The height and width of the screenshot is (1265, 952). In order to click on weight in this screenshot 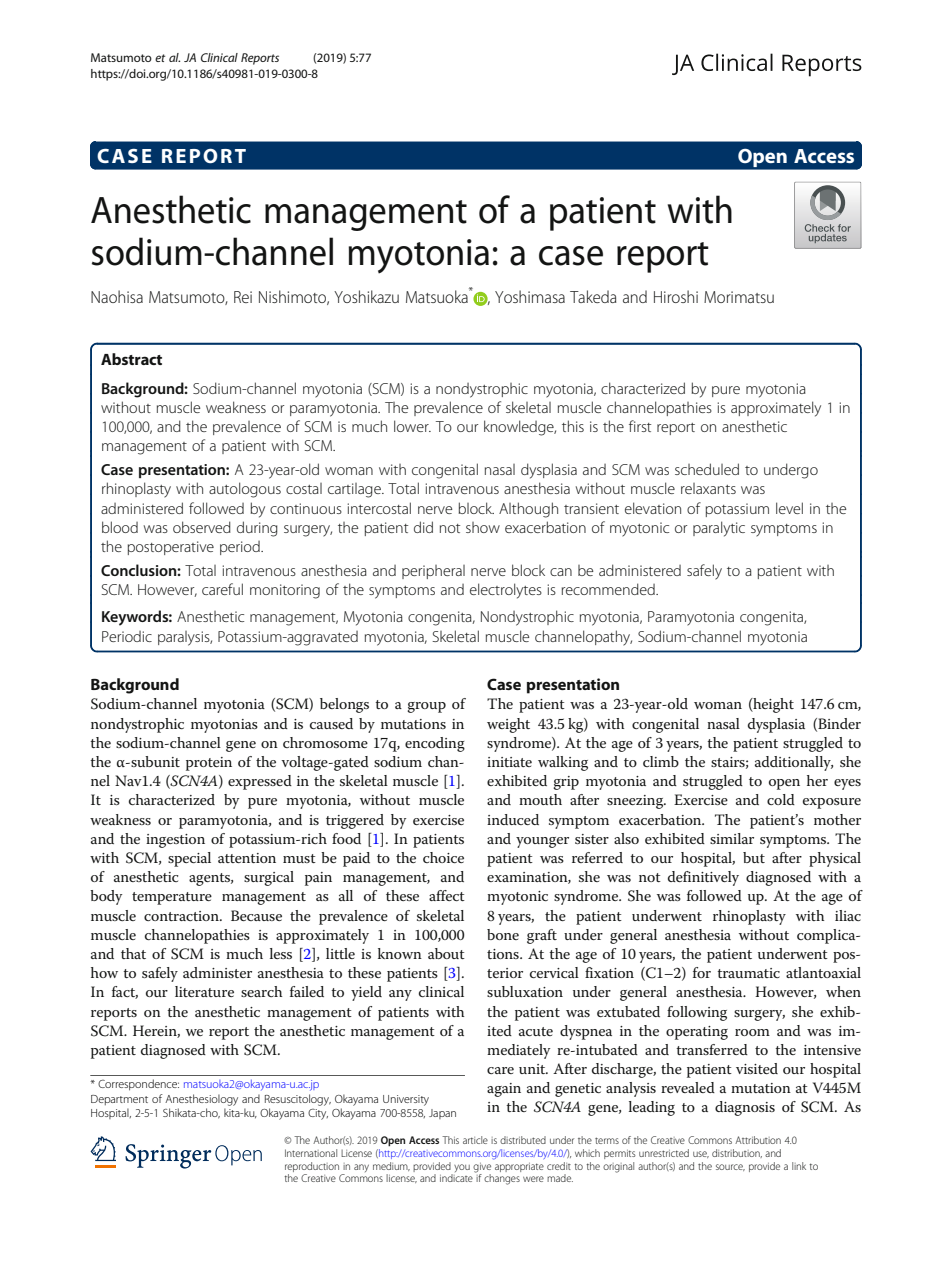, I will do `click(508, 725)`.
